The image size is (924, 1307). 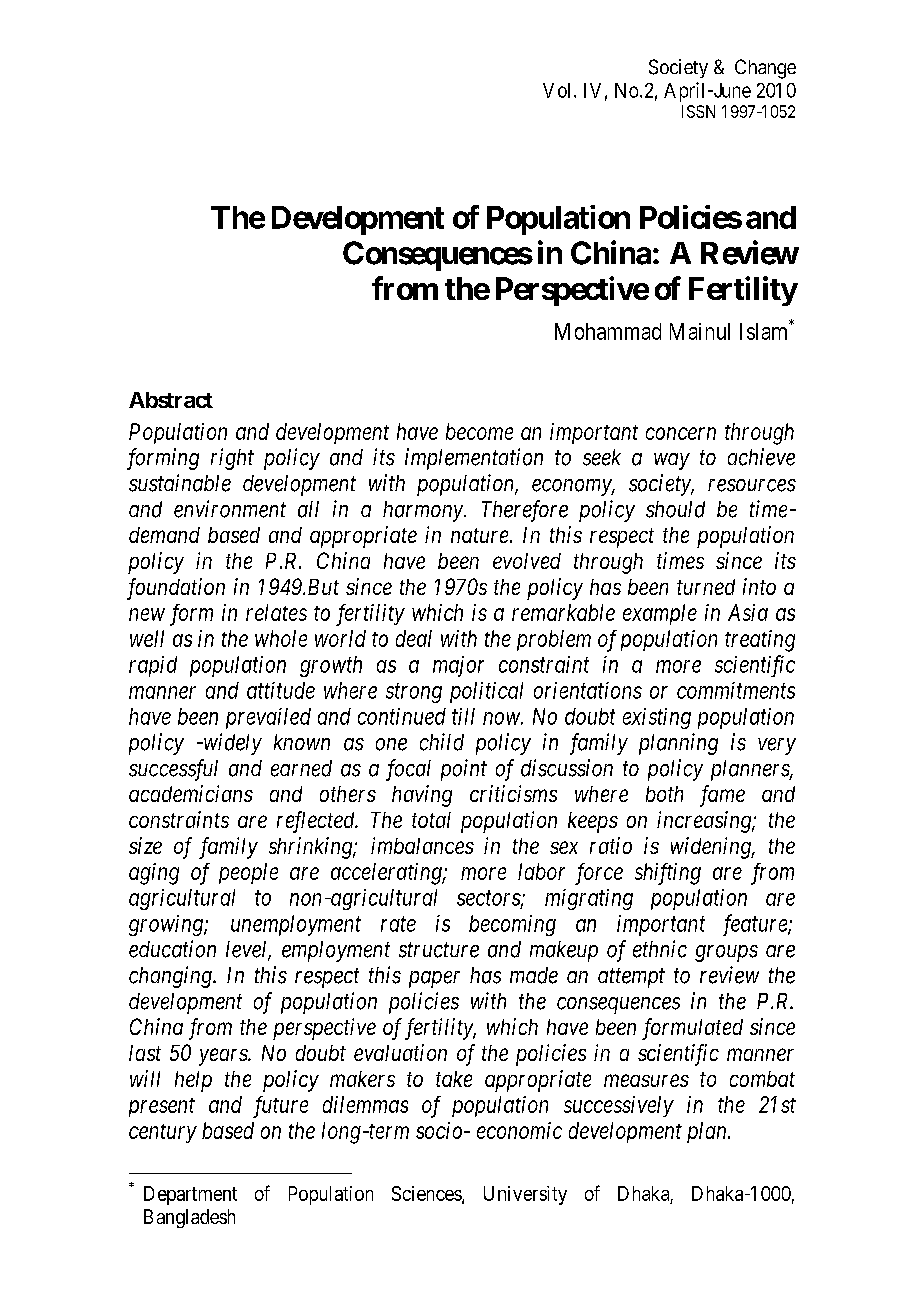 I want to click on Abstract, so click(x=171, y=400).
